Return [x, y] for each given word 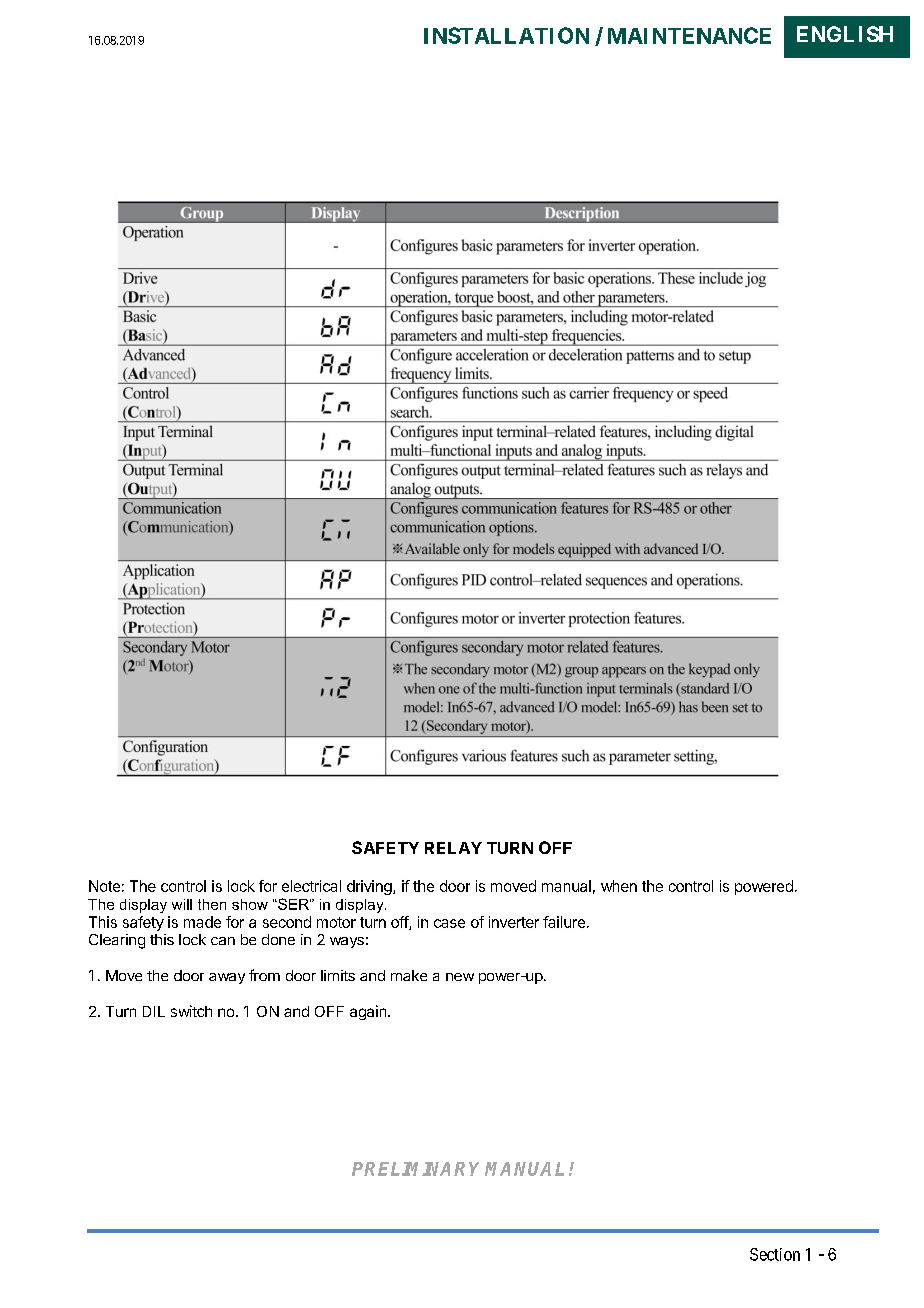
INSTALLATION [506, 35]
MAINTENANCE [689, 35]
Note [104, 886]
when [619, 886]
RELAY [453, 848]
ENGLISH [845, 34]
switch [191, 1011]
